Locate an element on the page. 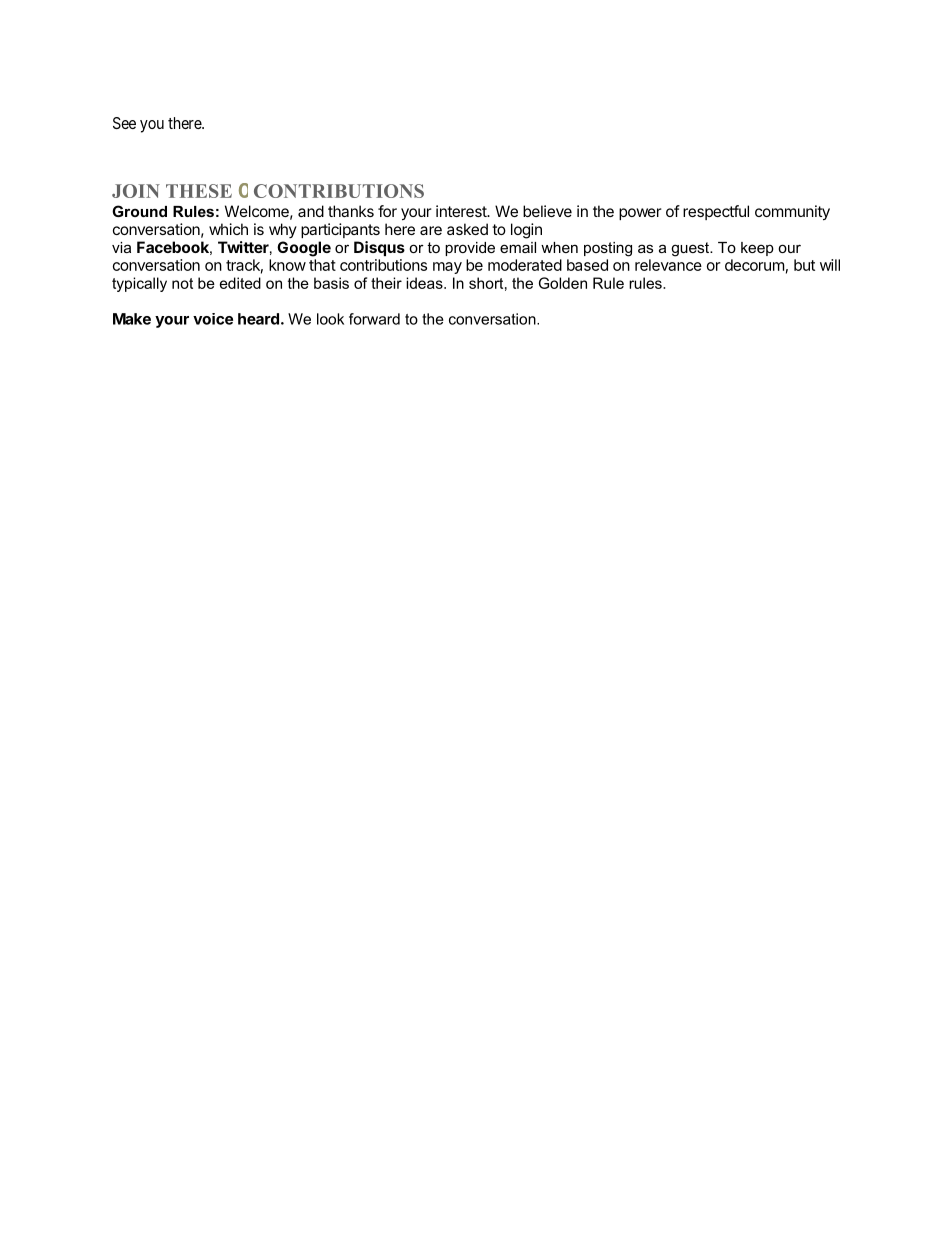 The width and height of the page is (952, 1233). know is located at coordinates (287, 265).
